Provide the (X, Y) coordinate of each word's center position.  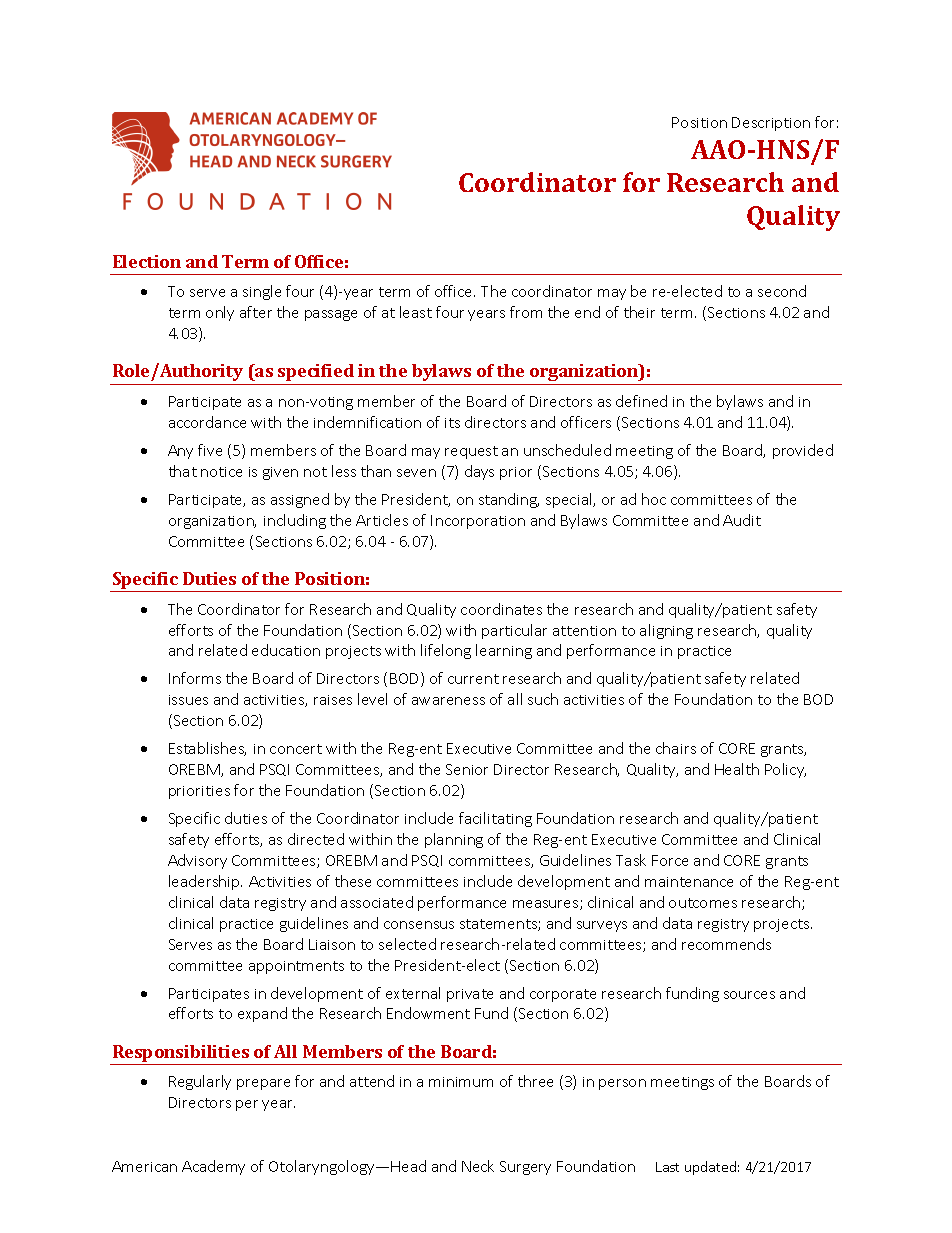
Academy (213, 1167)
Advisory (197, 861)
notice (221, 472)
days (479, 472)
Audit (742, 520)
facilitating (495, 819)
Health (737, 769)
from (526, 312)
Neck (478, 1166)
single (262, 292)
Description (771, 124)
